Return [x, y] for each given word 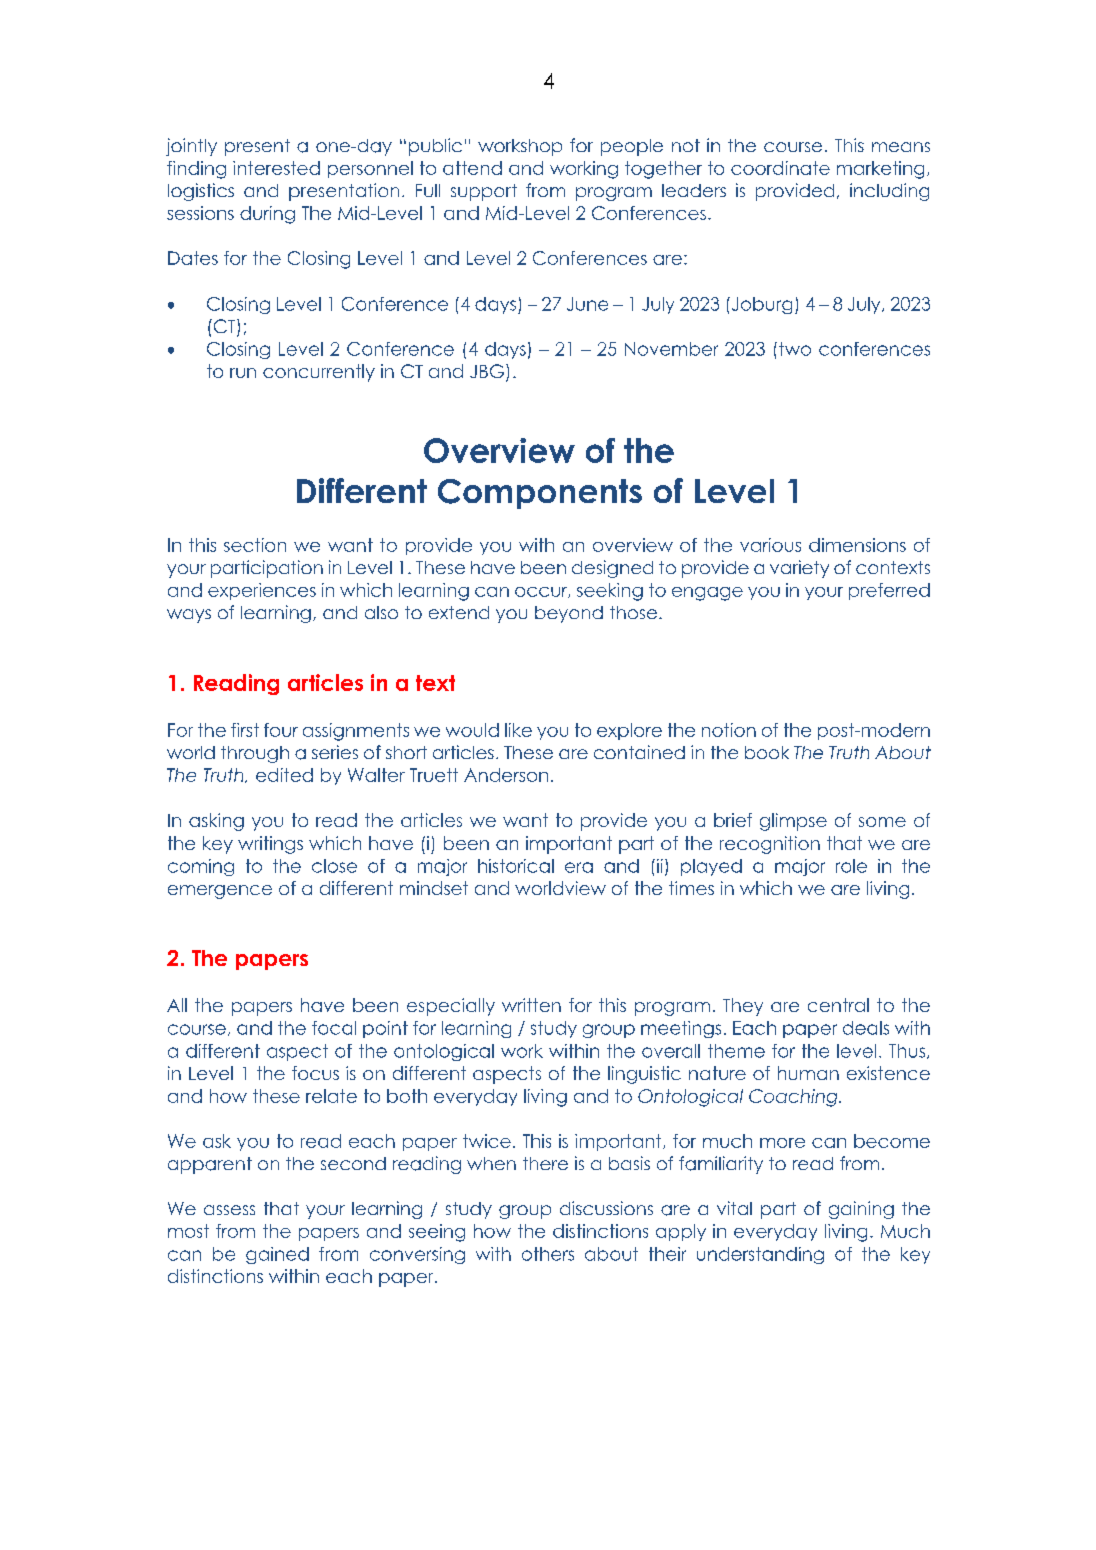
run [243, 373]
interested [276, 168]
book [767, 752]
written [531, 1005]
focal [334, 1028]
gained [277, 1255]
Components [540, 494]
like [518, 730]
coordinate [780, 168]
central [838, 1005]
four [281, 730]
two [795, 349]
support [484, 192]
